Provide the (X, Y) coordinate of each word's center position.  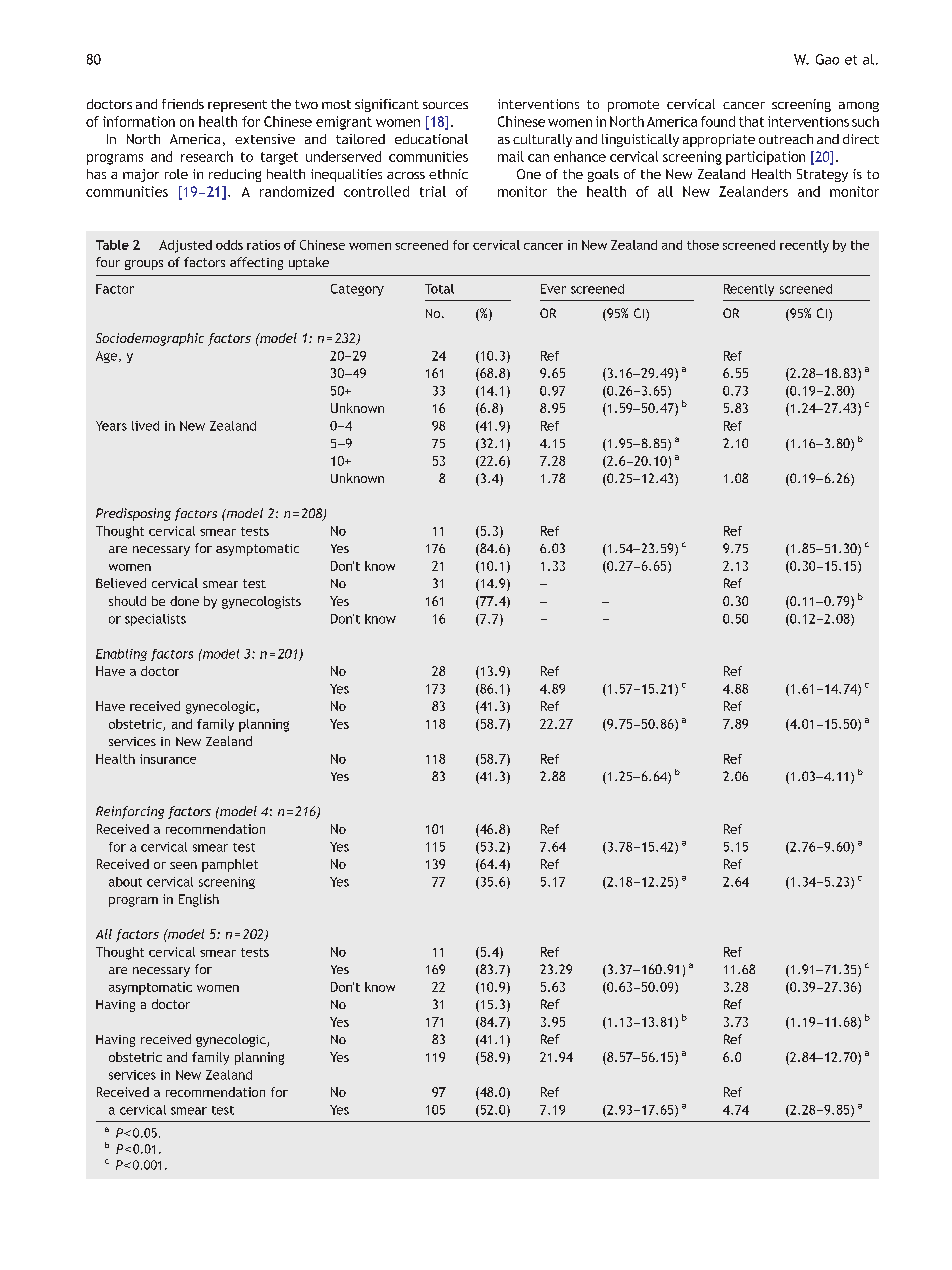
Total (439, 289)
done (184, 601)
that (751, 121)
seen (183, 865)
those (703, 245)
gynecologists (261, 602)
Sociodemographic (150, 339)
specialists (155, 620)
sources (445, 105)
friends (183, 104)
